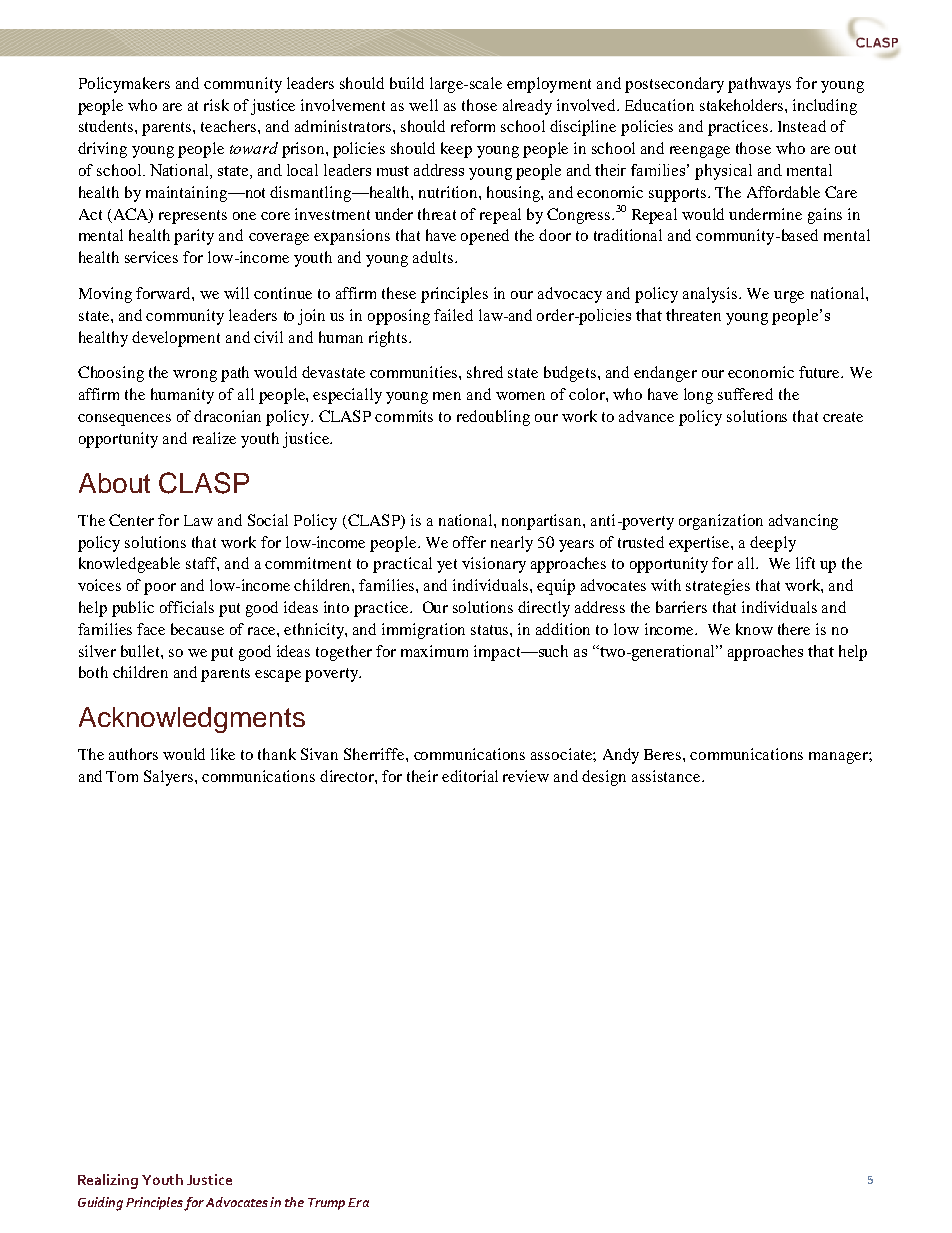  Describe the element at coordinates (122, 776) in the page. I see `Tom` at that location.
